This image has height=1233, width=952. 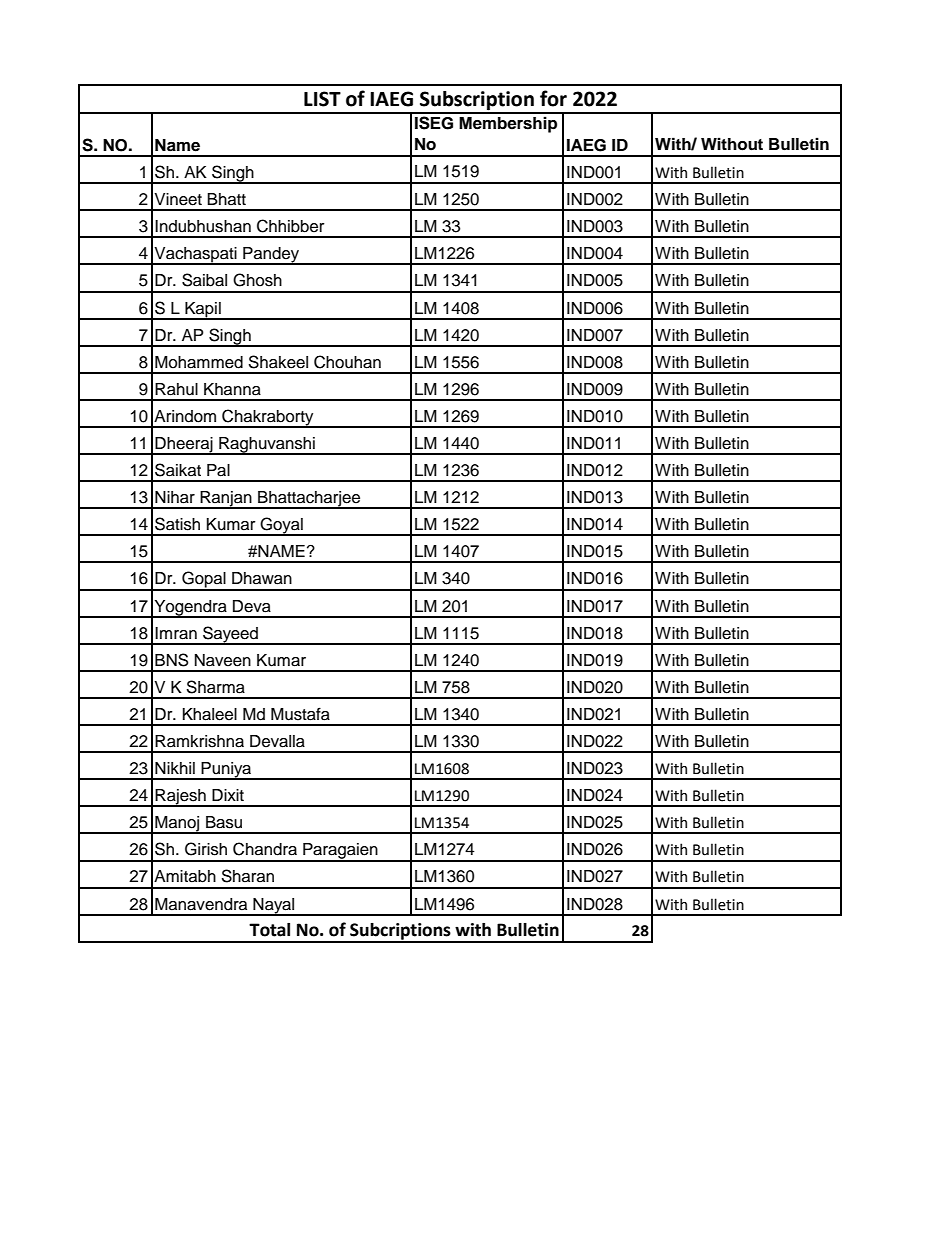 What do you see at coordinates (226, 500) in the image?
I see `Ranjan` at bounding box center [226, 500].
